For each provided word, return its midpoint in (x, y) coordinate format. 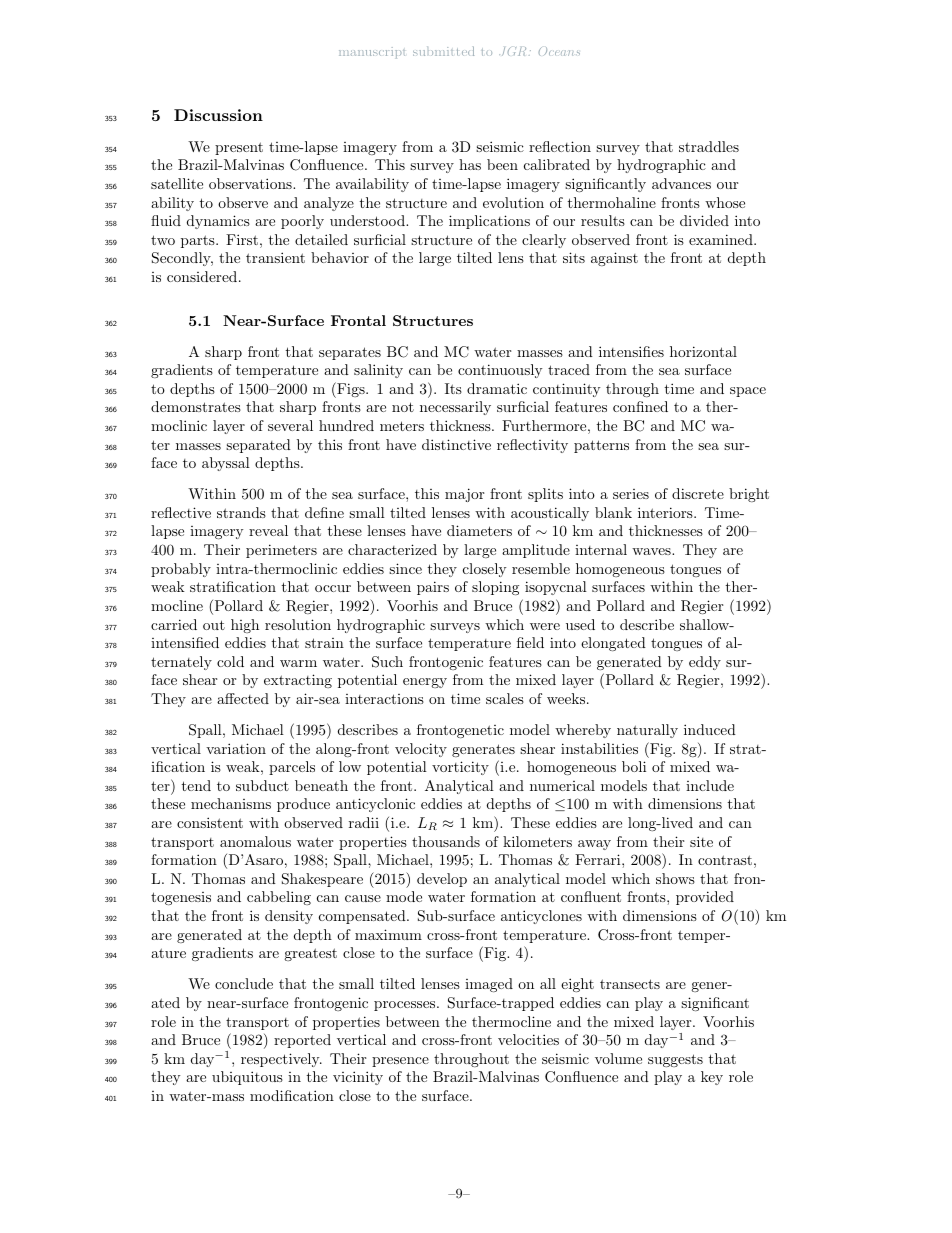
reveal (268, 530)
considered (202, 276)
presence (400, 1062)
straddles (709, 146)
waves (652, 551)
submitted (443, 51)
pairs (433, 588)
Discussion (218, 115)
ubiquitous (247, 1078)
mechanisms (231, 803)
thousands (446, 841)
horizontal (703, 351)
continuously (500, 371)
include (710, 785)
